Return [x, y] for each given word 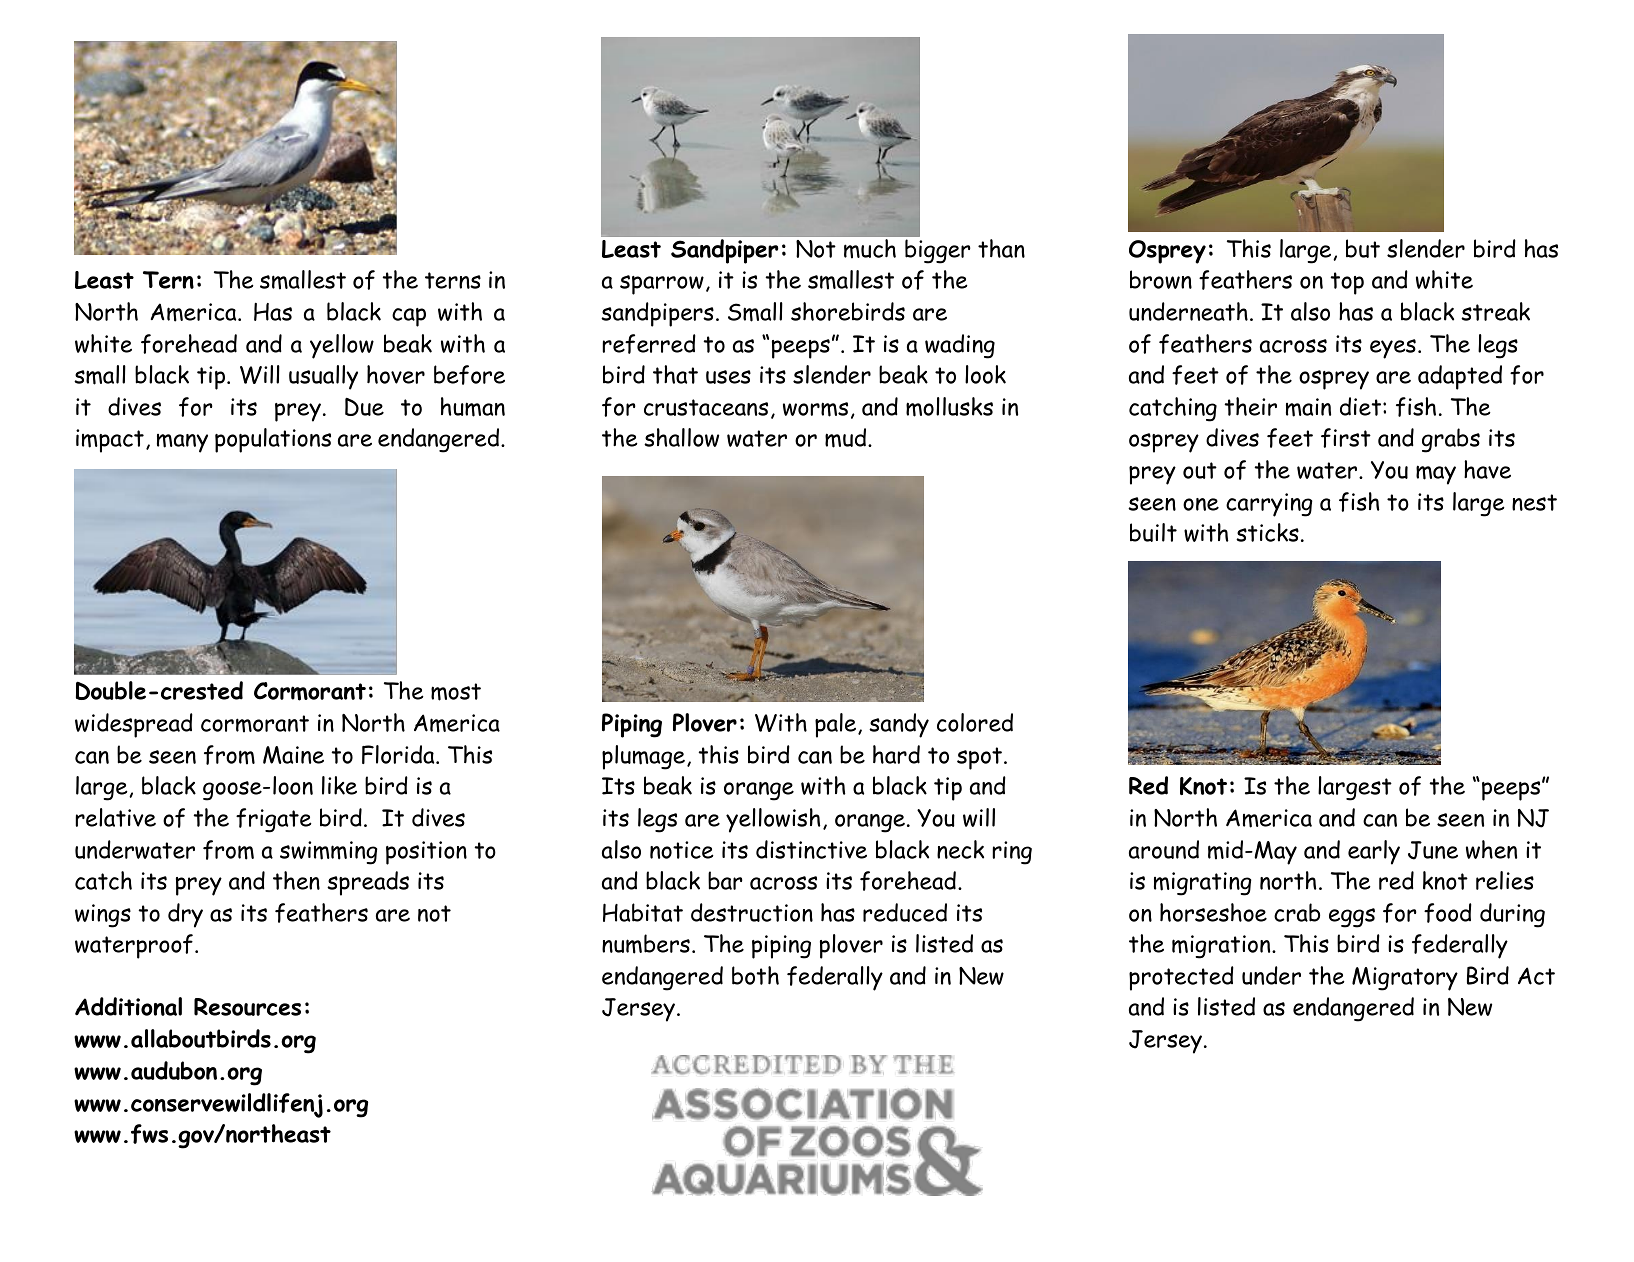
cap [409, 317]
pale [837, 725]
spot [981, 758]
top [1347, 283]
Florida [399, 754]
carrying [1269, 505]
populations [273, 440]
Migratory [1405, 979]
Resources [247, 1007]
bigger [938, 251]
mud [847, 438]
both [755, 975]
